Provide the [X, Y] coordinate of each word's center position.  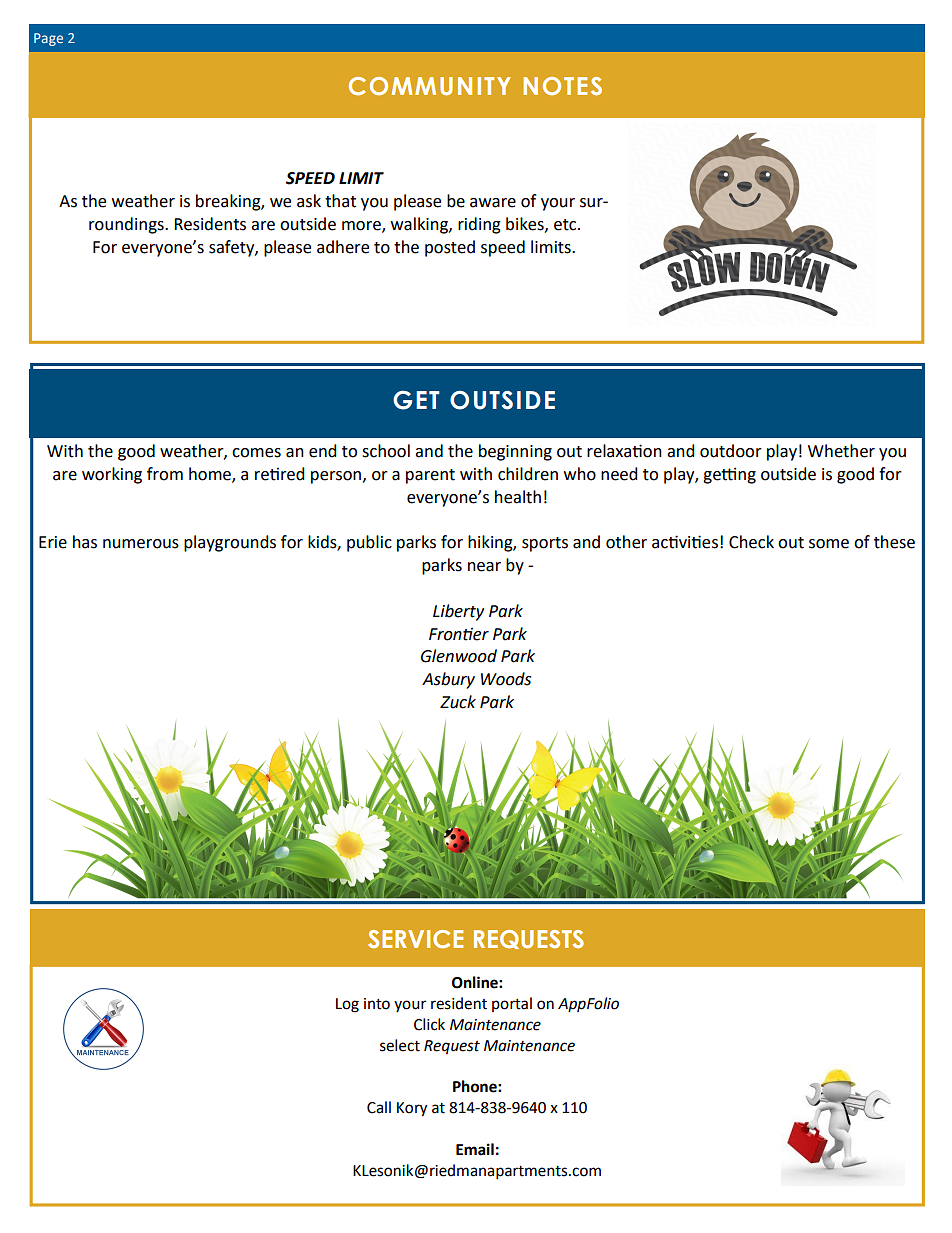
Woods [506, 679]
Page [48, 39]
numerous [141, 544]
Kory [412, 1109]
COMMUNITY [430, 86]
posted [450, 248]
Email [475, 1149]
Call [379, 1107]
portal [512, 1004]
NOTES [562, 86]
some [829, 544]
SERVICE [415, 939]
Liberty [458, 612]
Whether [841, 451]
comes [256, 453]
